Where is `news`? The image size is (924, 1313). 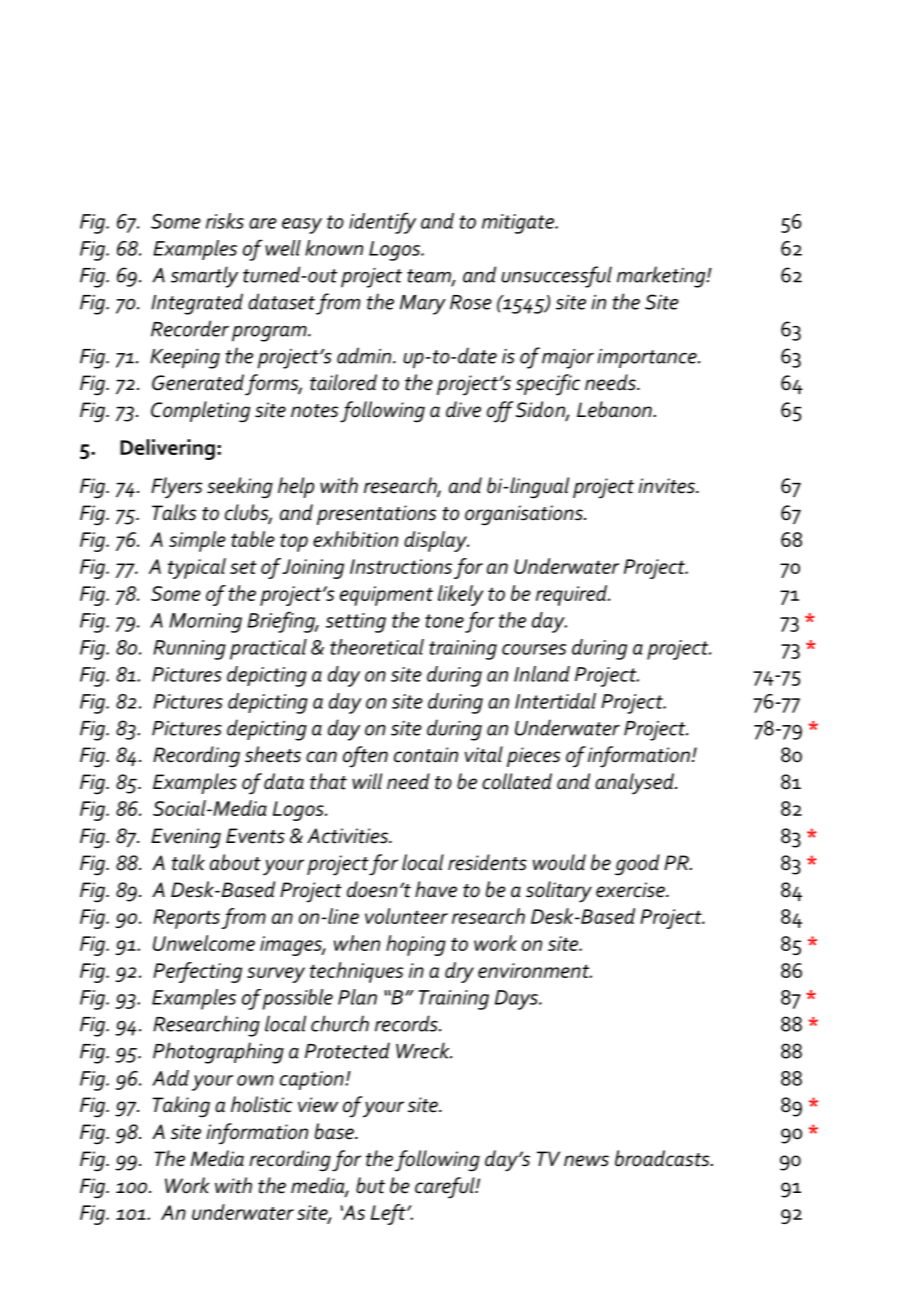 news is located at coordinates (586, 1161).
